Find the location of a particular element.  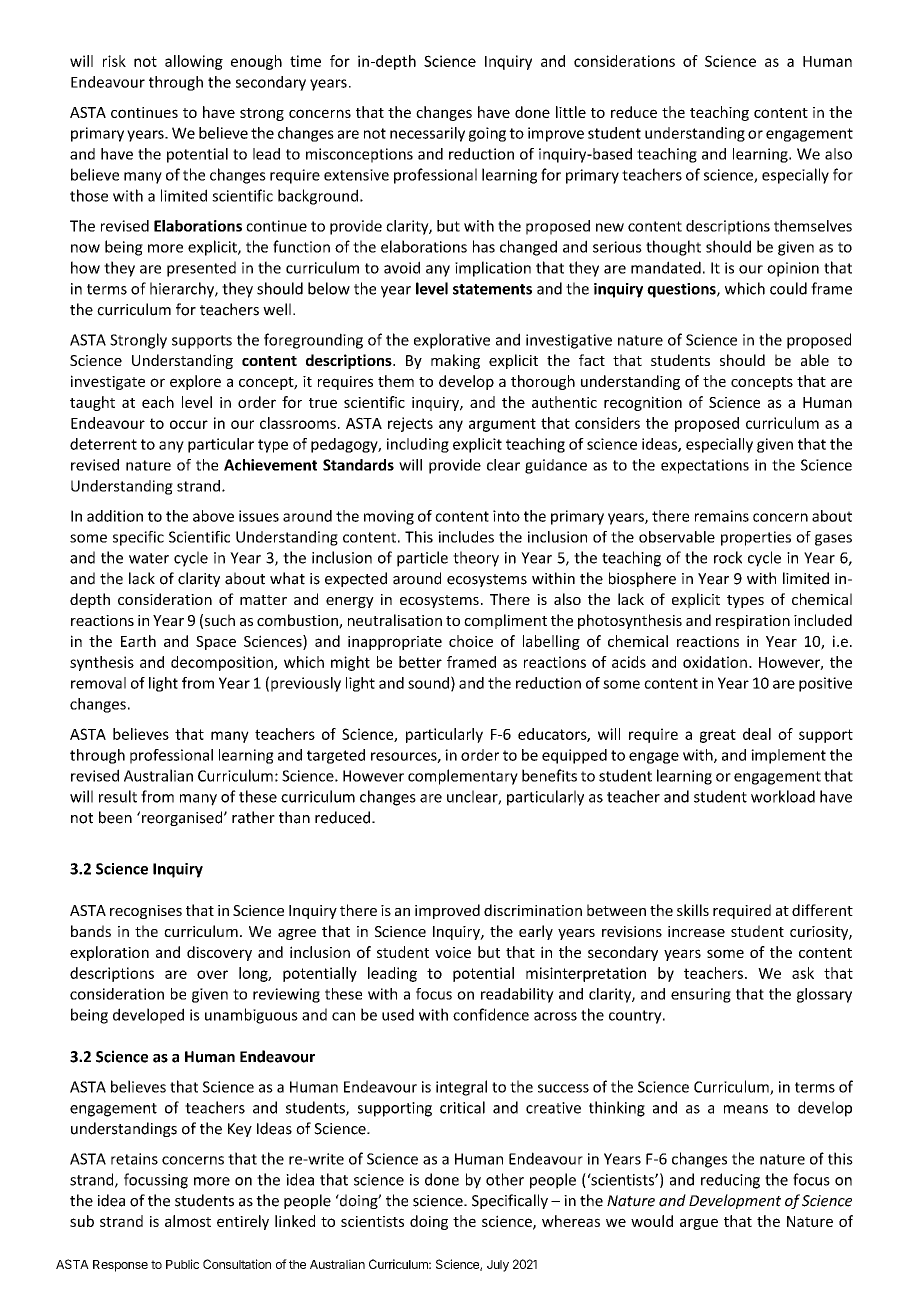

almost is located at coordinates (188, 1221).
